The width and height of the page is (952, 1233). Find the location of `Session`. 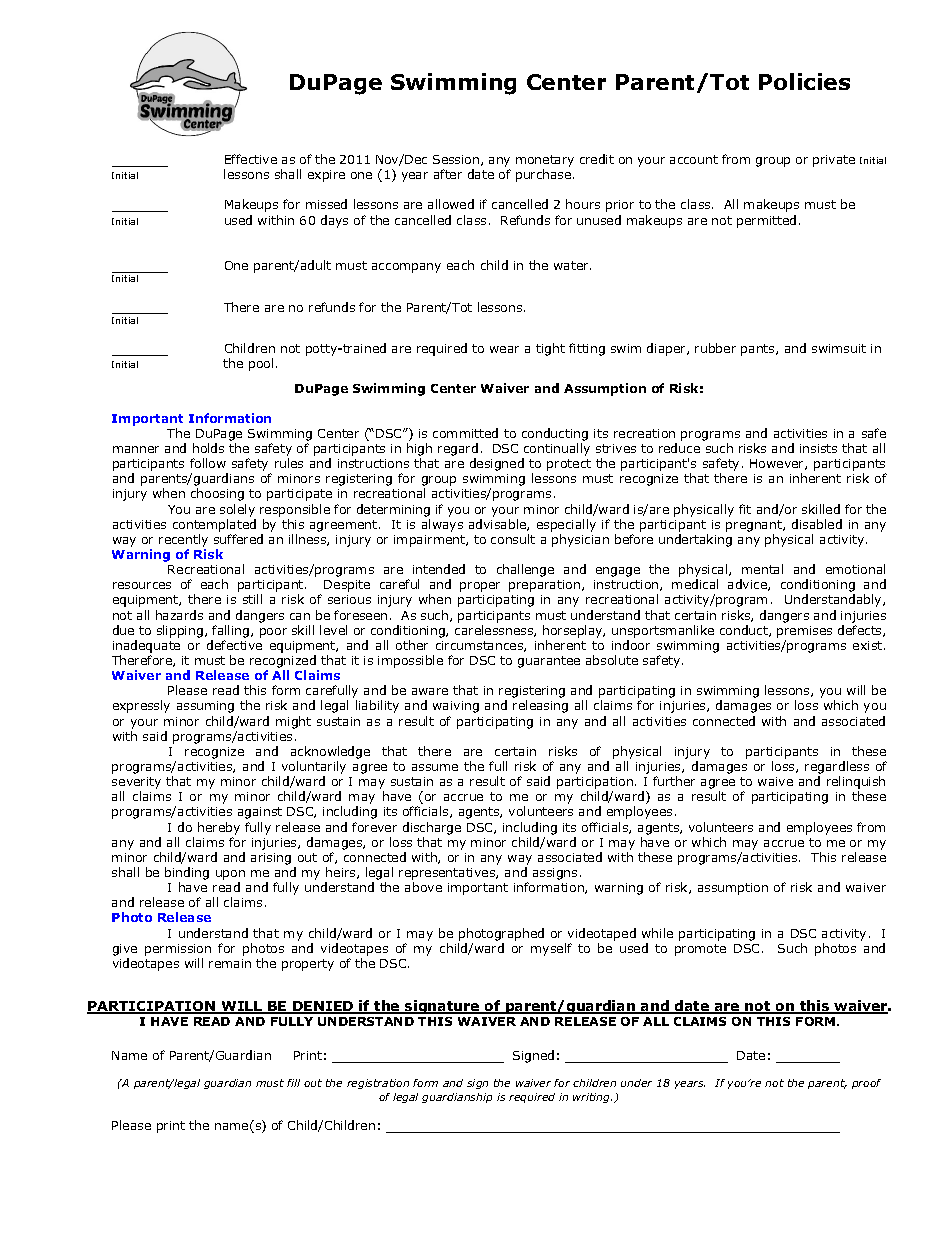

Session is located at coordinates (457, 160).
